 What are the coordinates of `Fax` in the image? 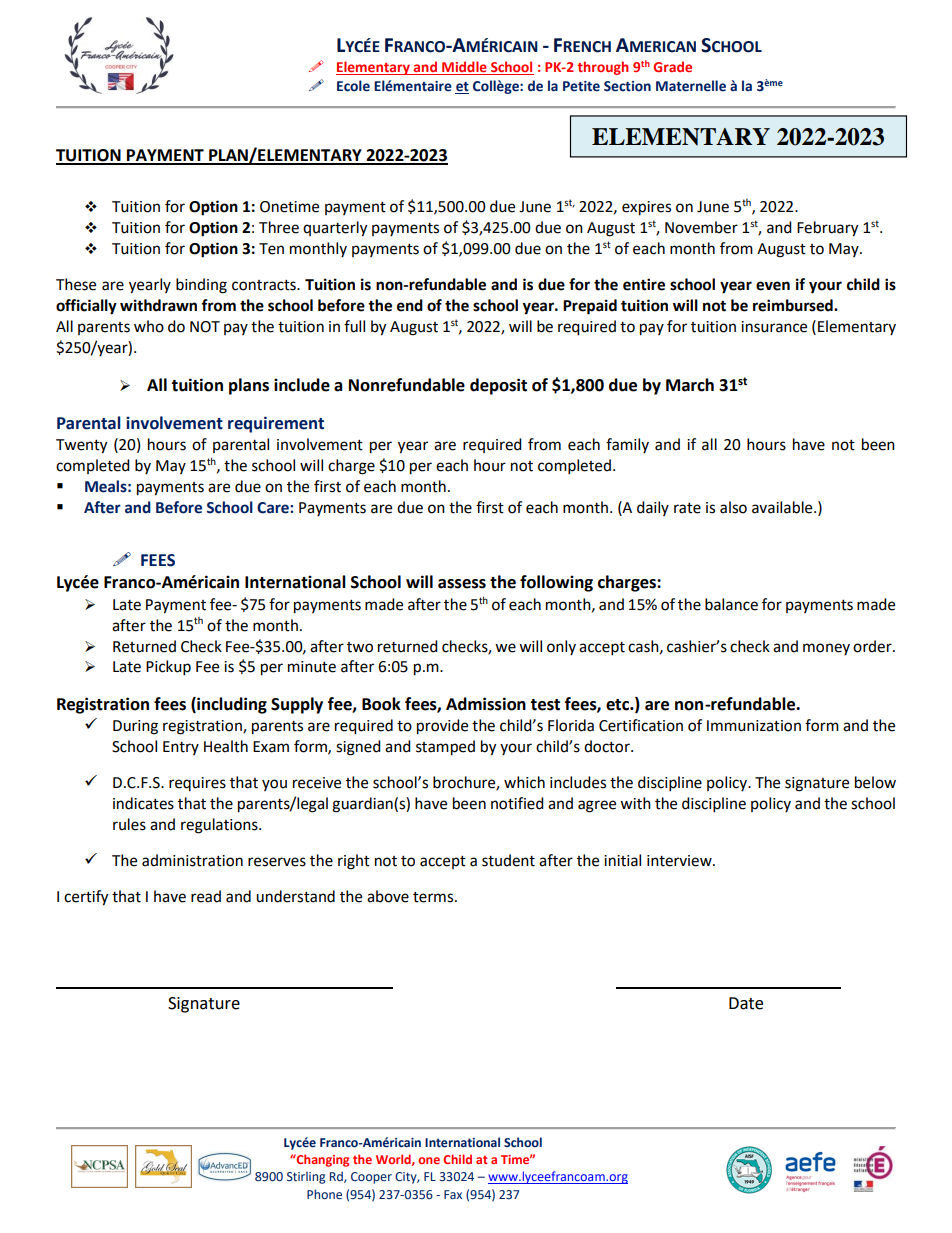 It's located at (453, 1194).
